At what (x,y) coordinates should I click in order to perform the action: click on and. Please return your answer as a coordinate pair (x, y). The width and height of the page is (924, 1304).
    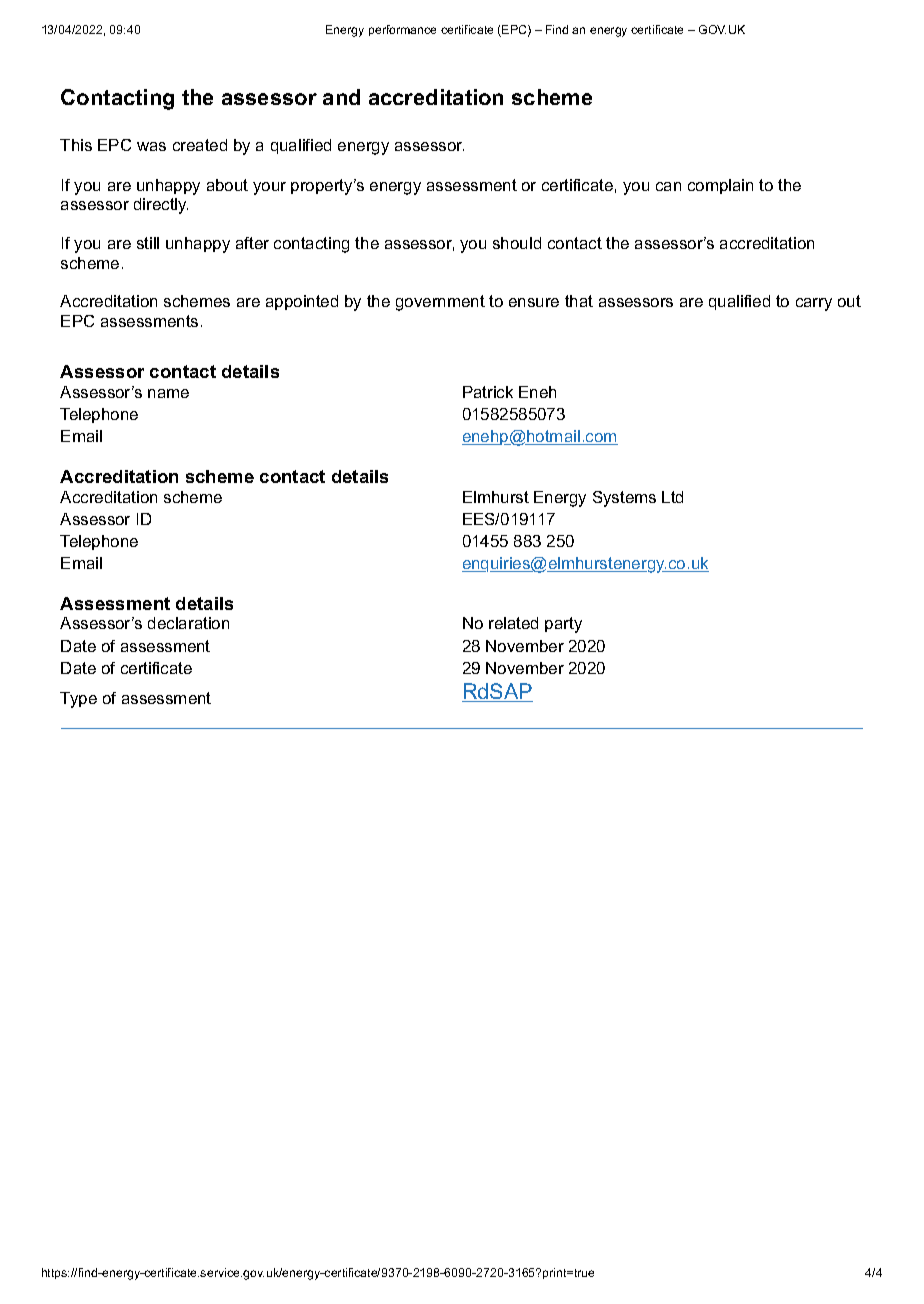
    Looking at the image, I should click on (341, 97).
